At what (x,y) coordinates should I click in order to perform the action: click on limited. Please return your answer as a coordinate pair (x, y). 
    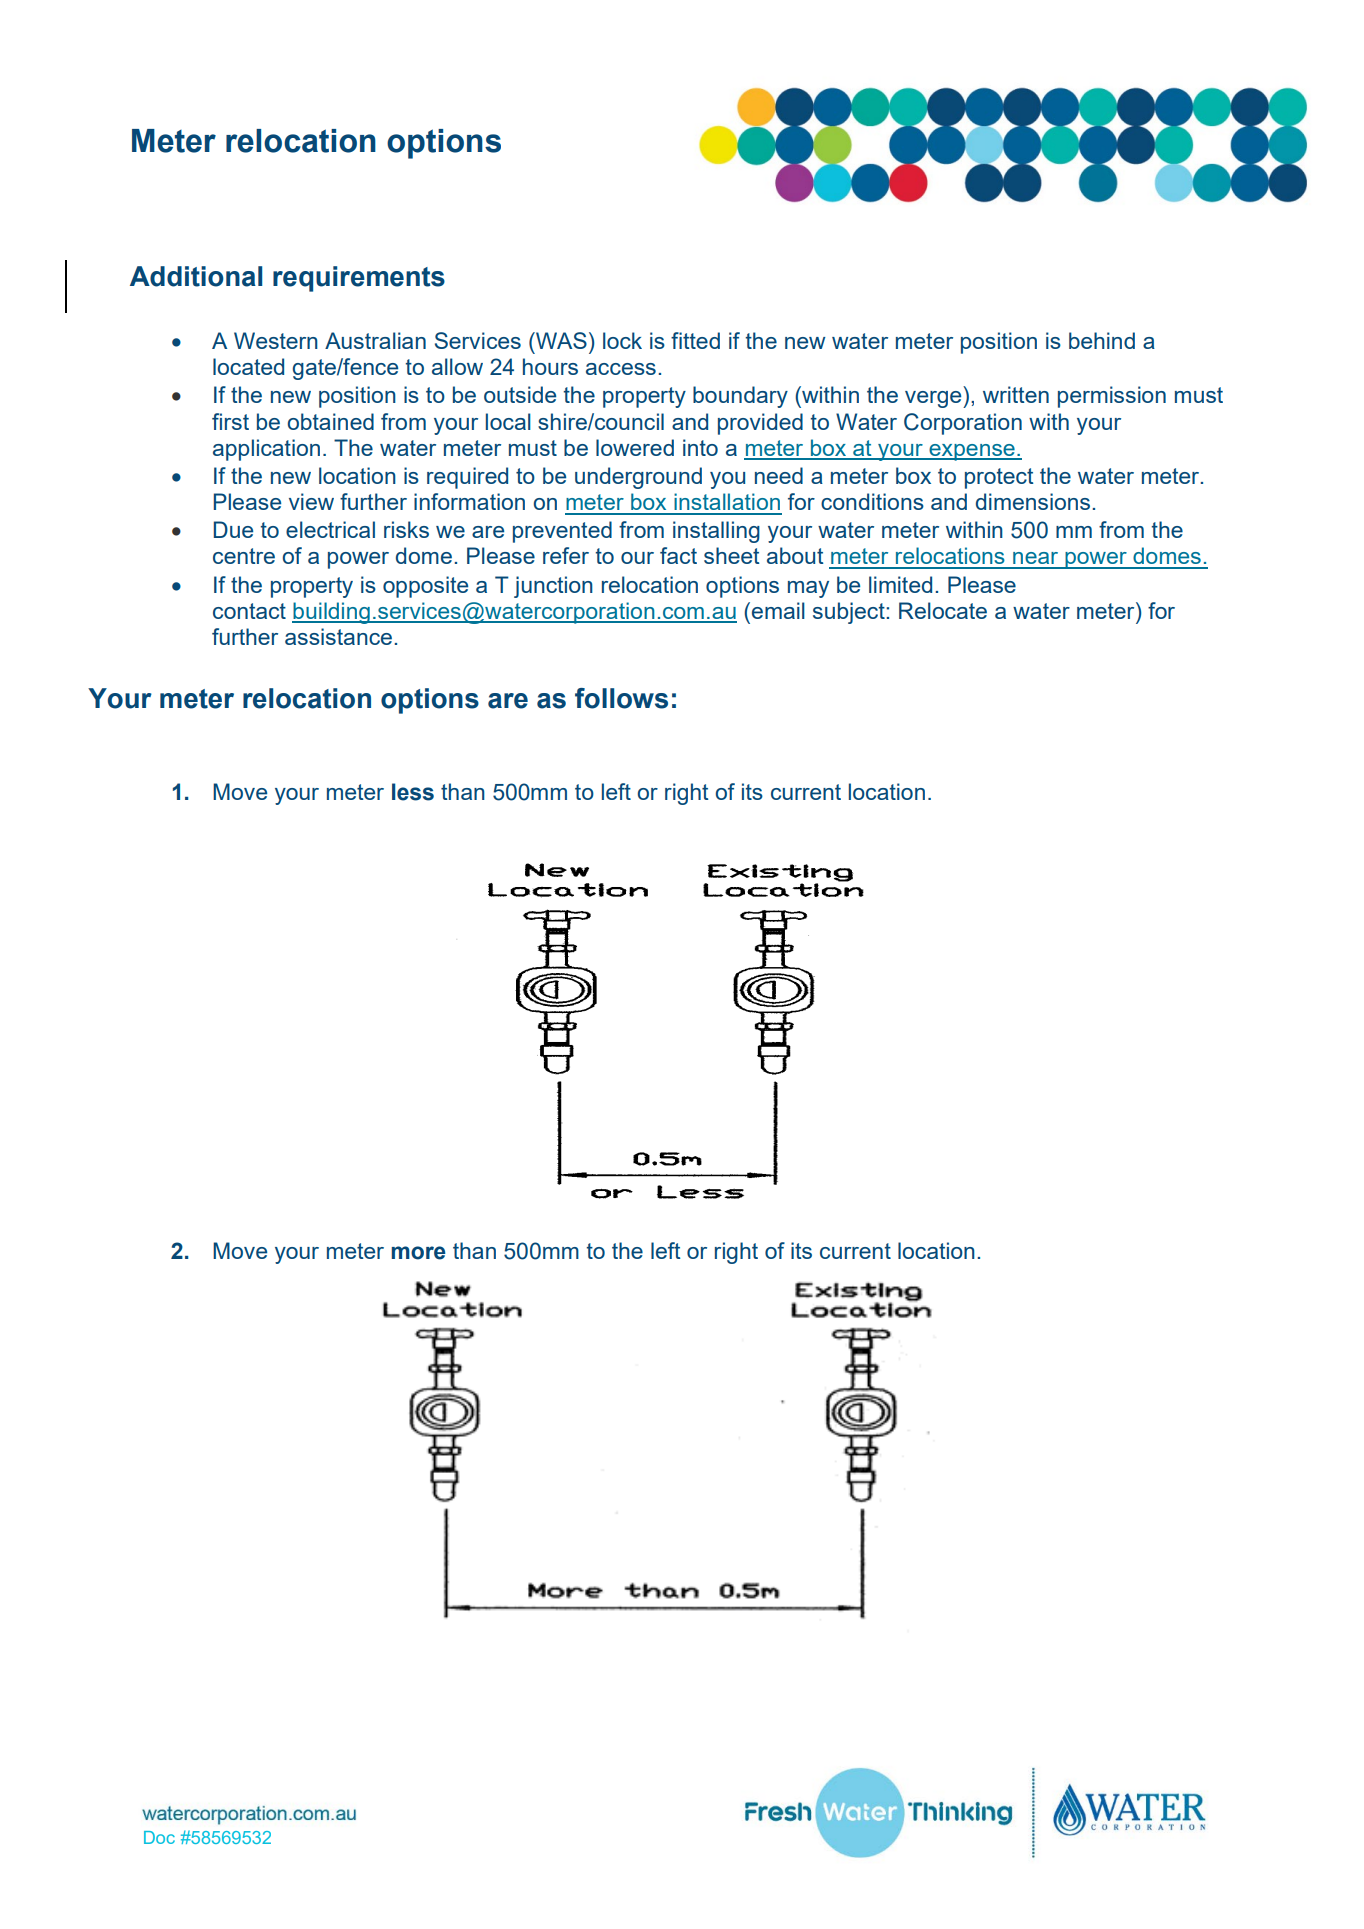
    Looking at the image, I should click on (900, 584).
